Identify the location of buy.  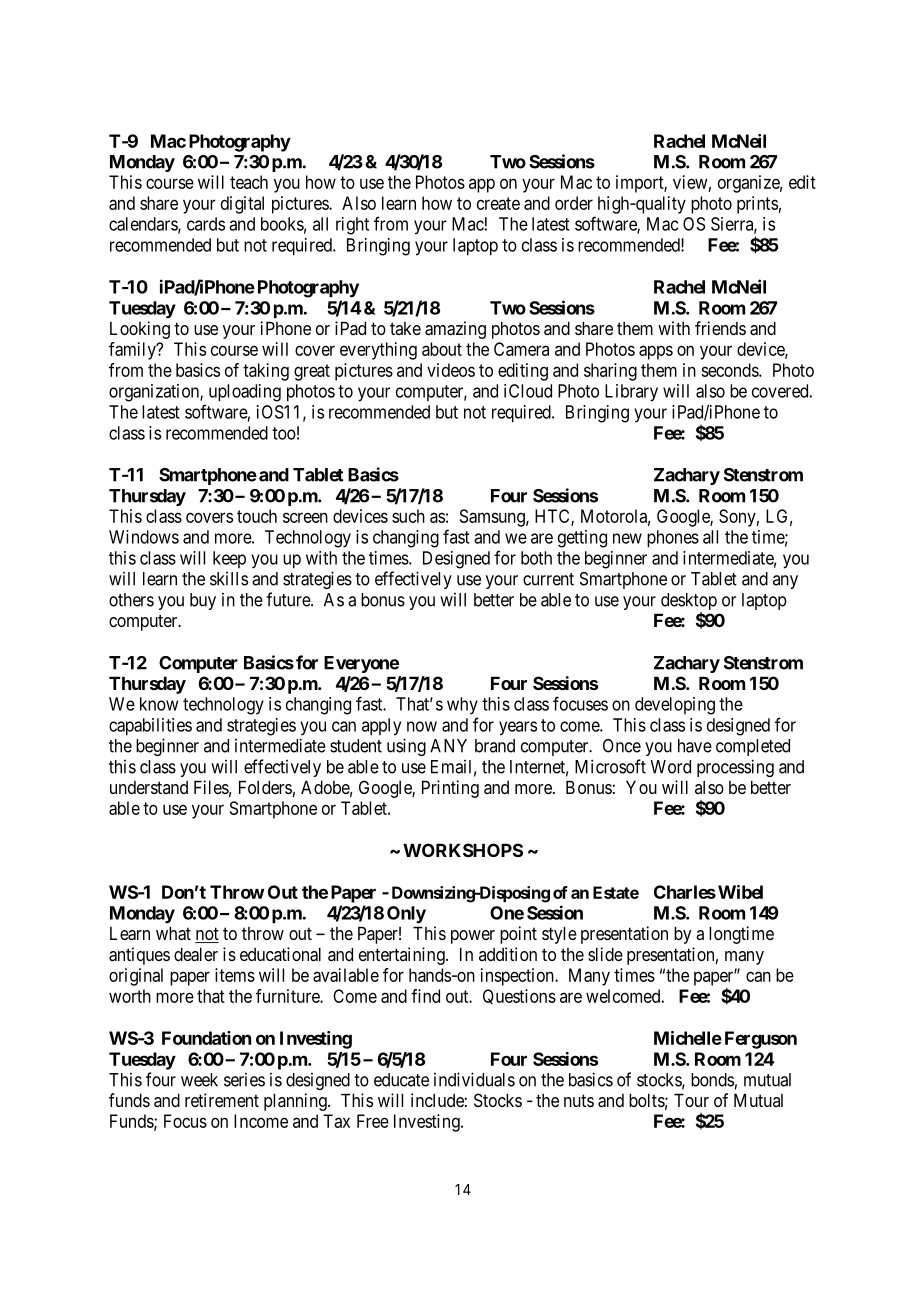
(203, 601).
